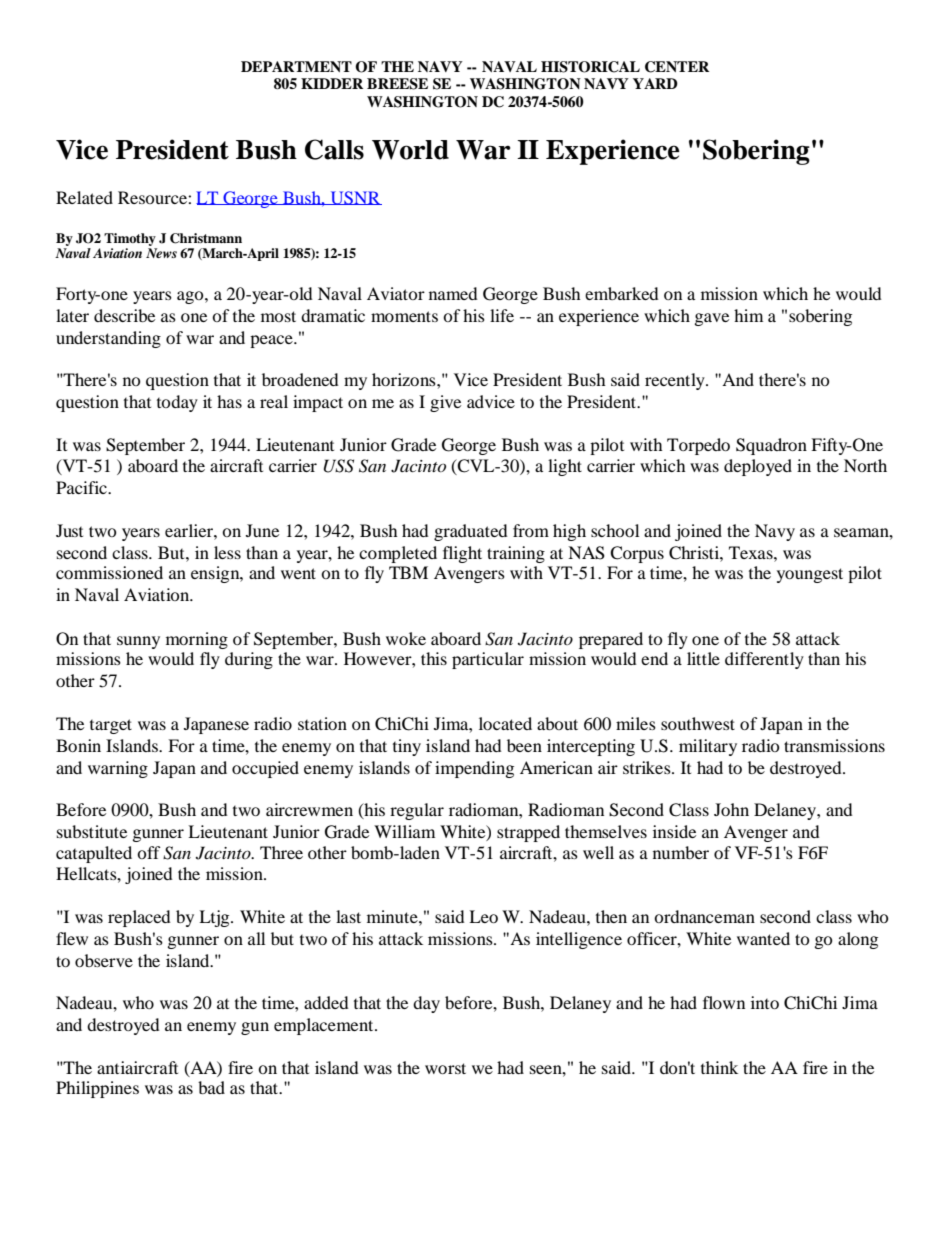  I want to click on bad, so click(211, 1087).
